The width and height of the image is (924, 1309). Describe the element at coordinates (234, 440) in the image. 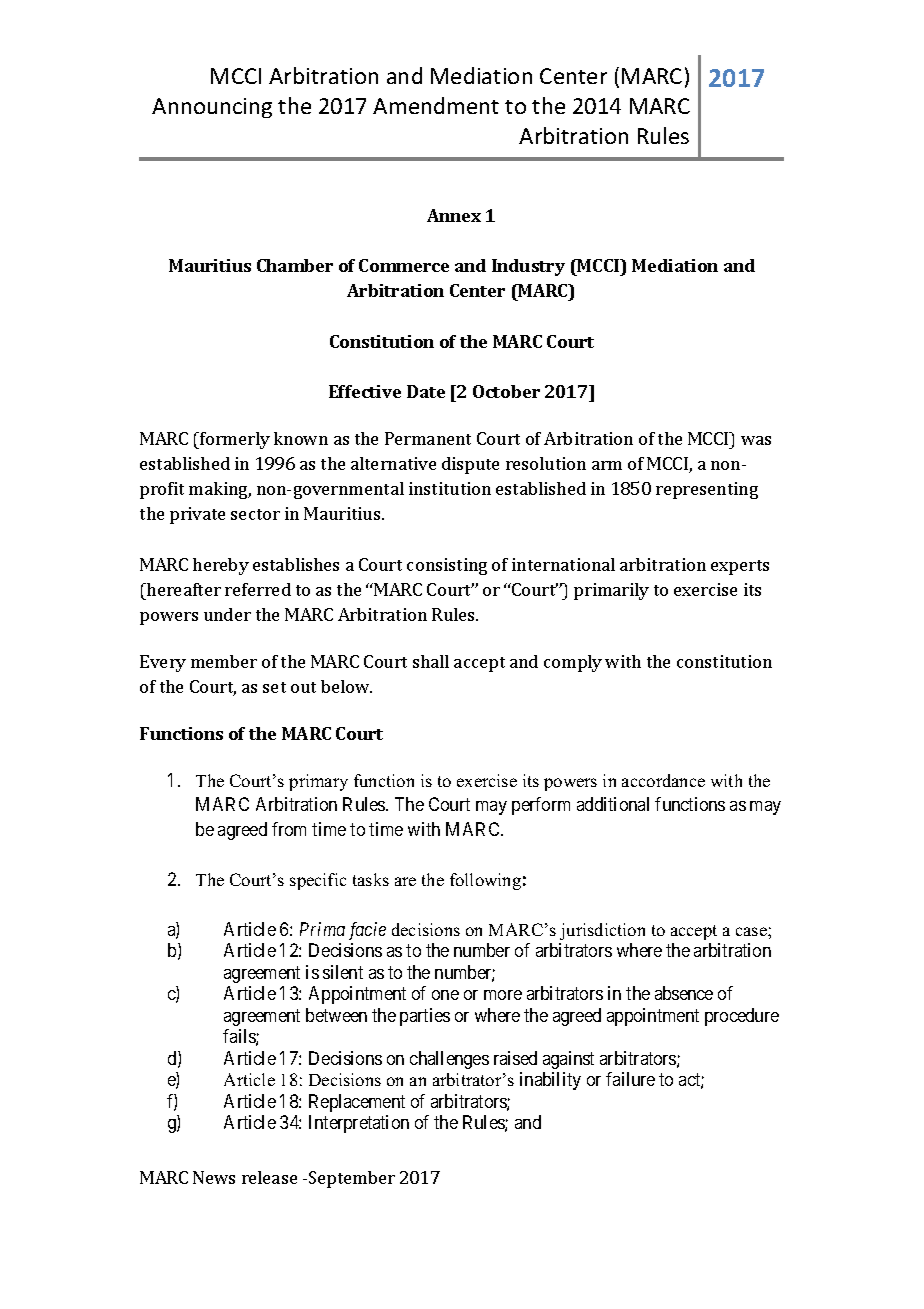

I see `formerly` at that location.
